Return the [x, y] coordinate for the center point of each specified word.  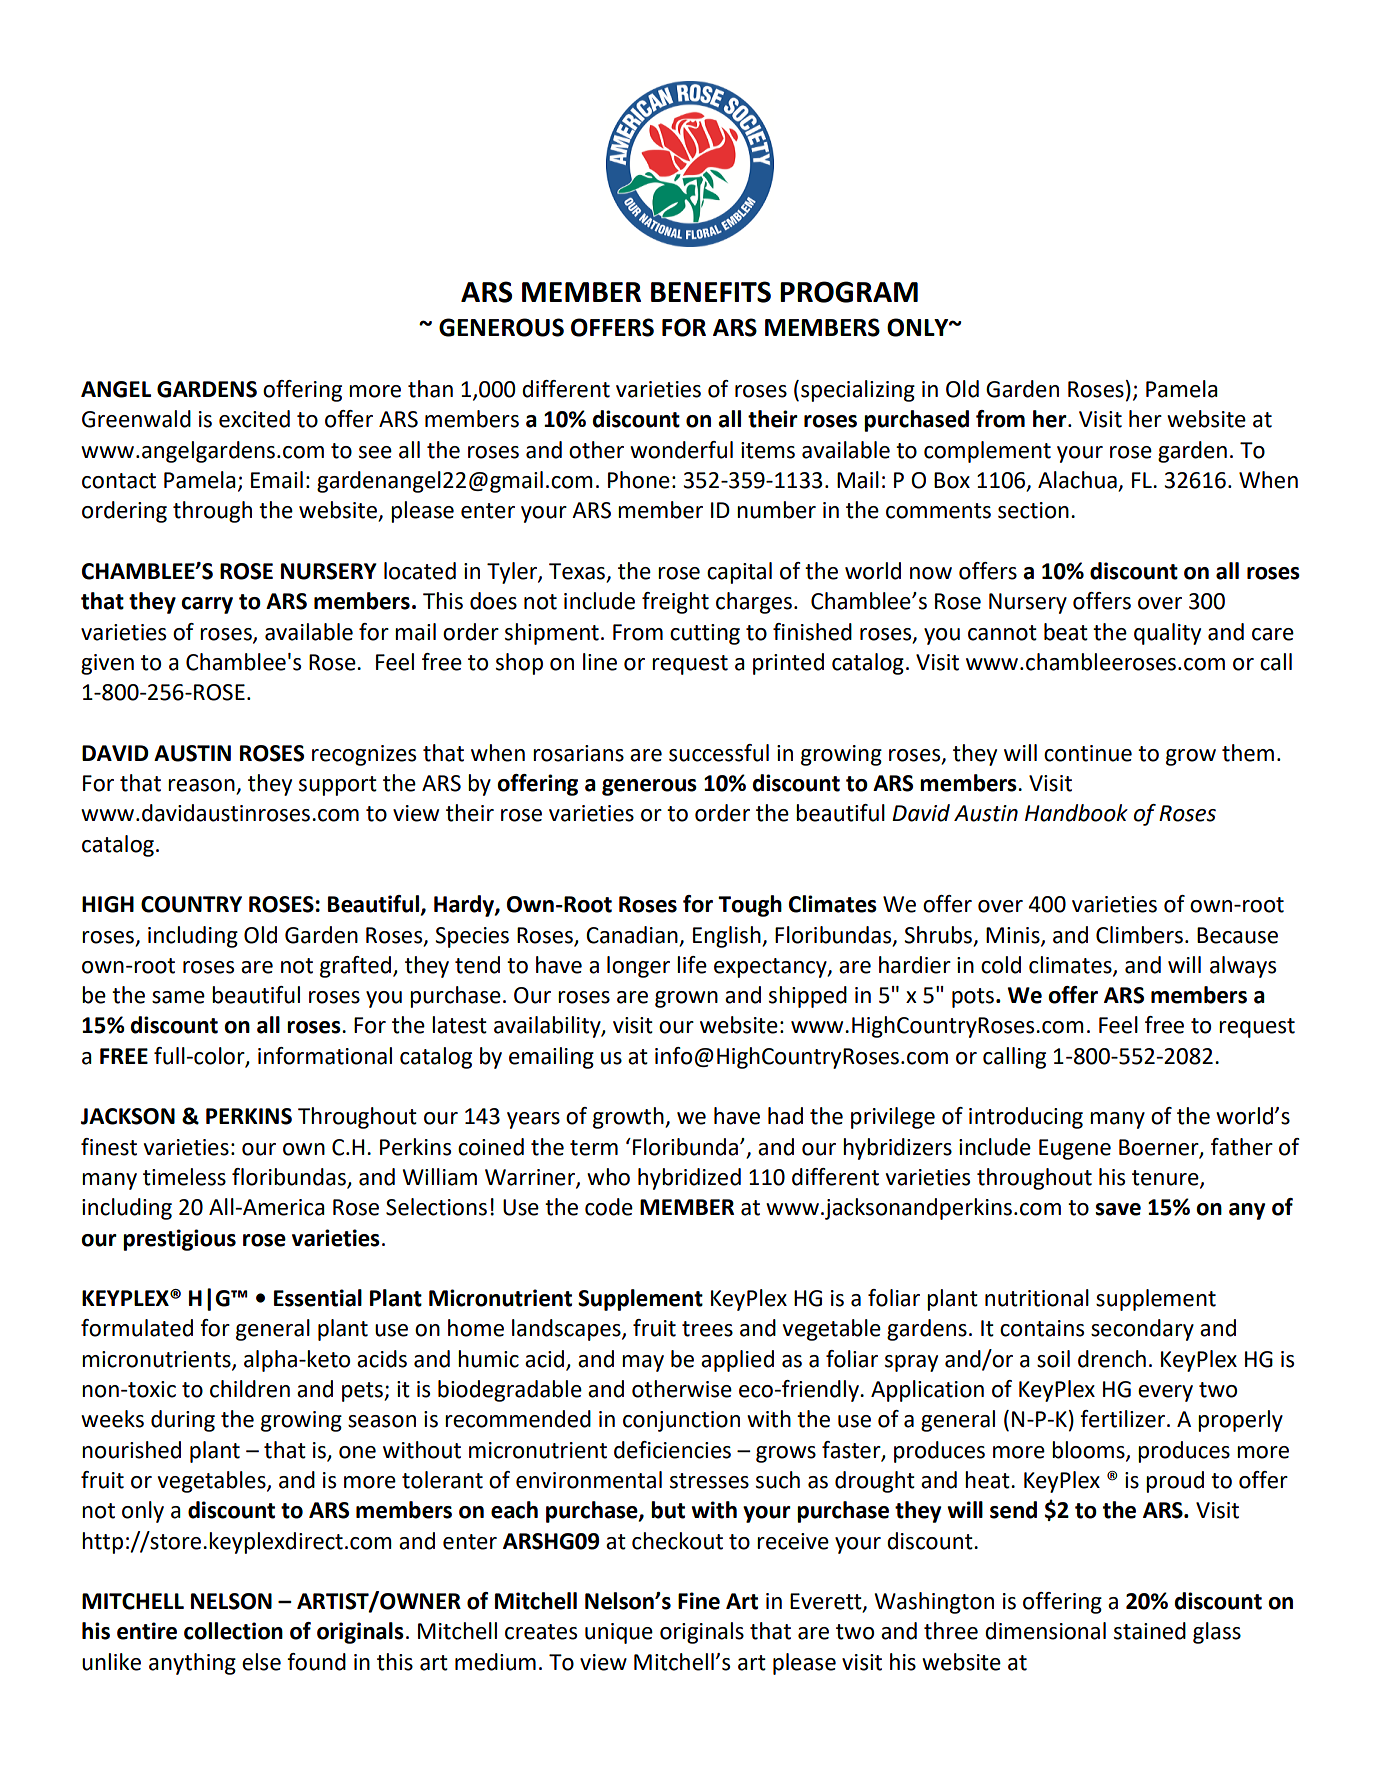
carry [207, 605]
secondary [1142, 1330]
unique [619, 1633]
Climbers [1139, 935]
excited [254, 419]
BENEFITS [711, 292]
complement [987, 452]
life [692, 965]
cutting [705, 634]
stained [1150, 1631]
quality [1167, 634]
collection [233, 1631]
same [178, 997]
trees [707, 1329]
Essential [318, 1298]
